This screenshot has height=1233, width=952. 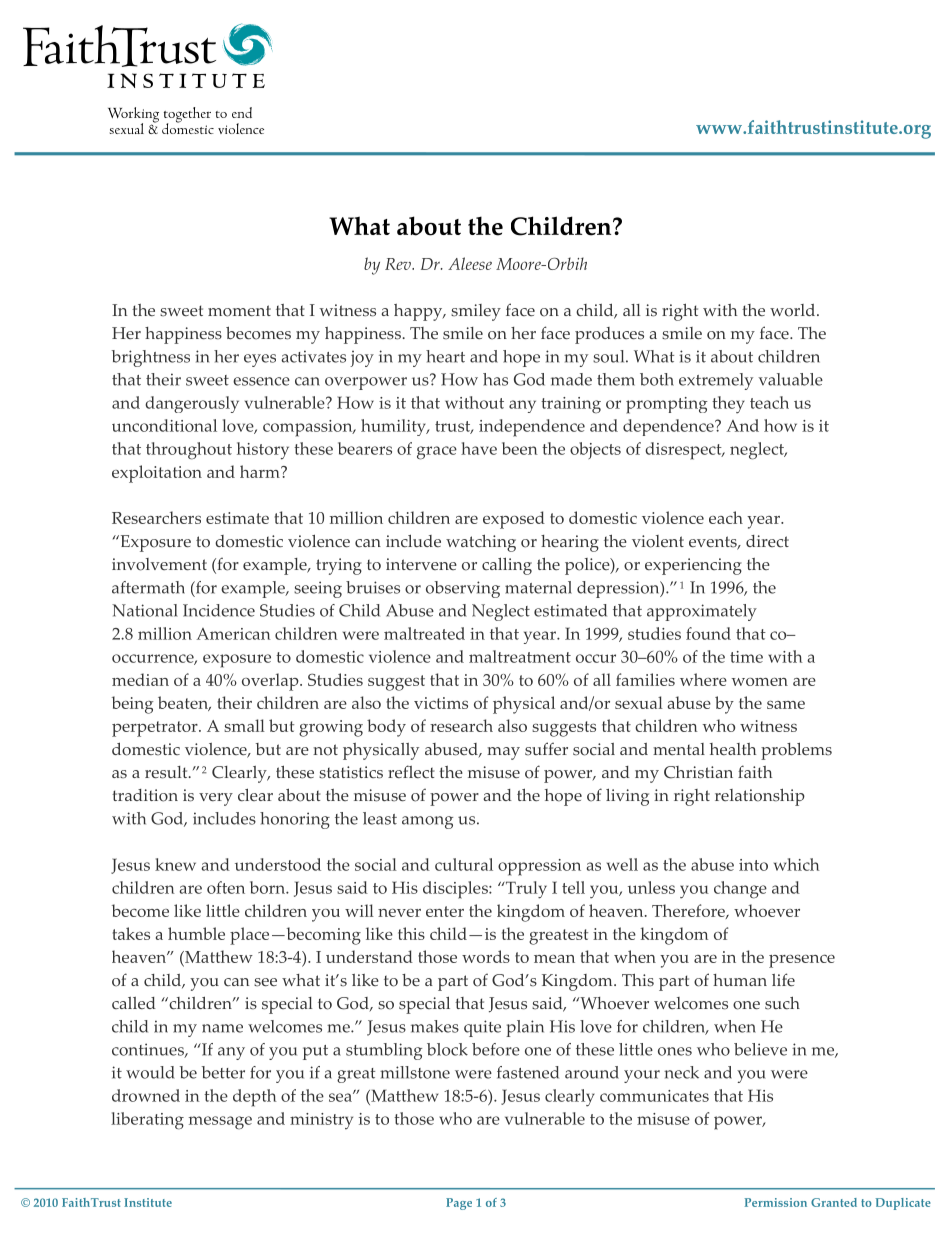 I want to click on happy, so click(x=419, y=312).
